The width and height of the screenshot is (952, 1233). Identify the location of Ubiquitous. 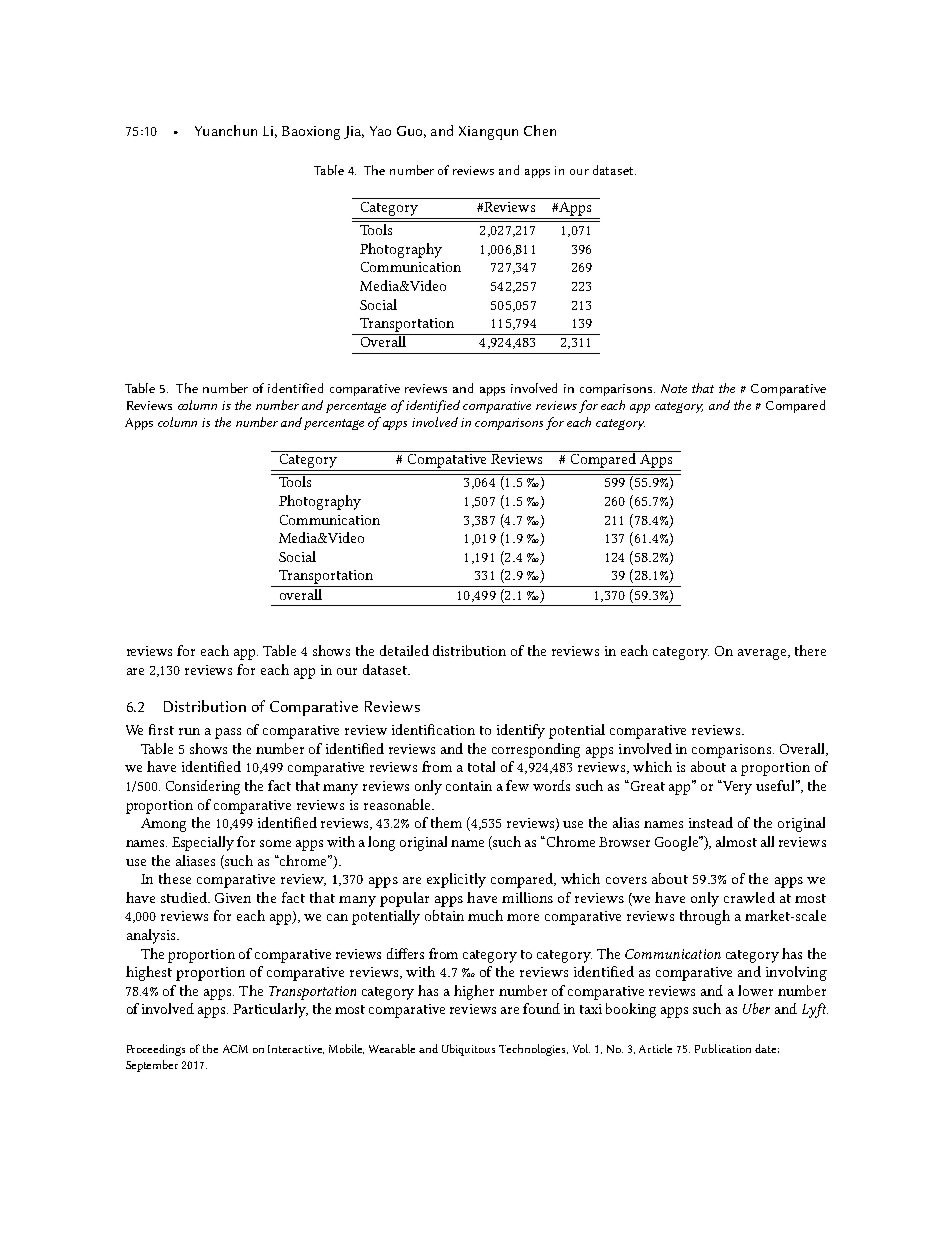
(468, 1050).
